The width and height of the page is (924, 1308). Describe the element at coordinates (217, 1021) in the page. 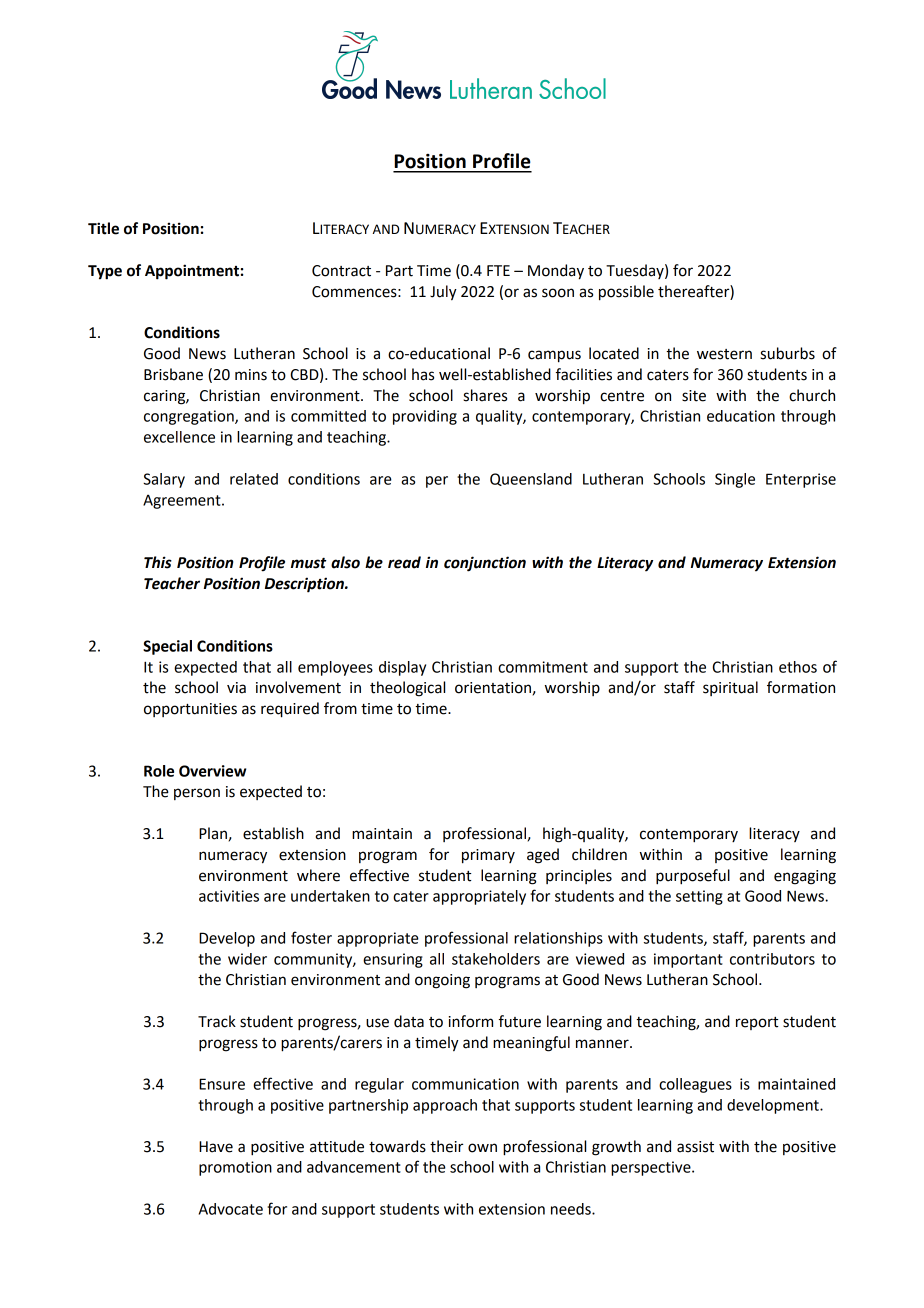

I see `Track` at that location.
